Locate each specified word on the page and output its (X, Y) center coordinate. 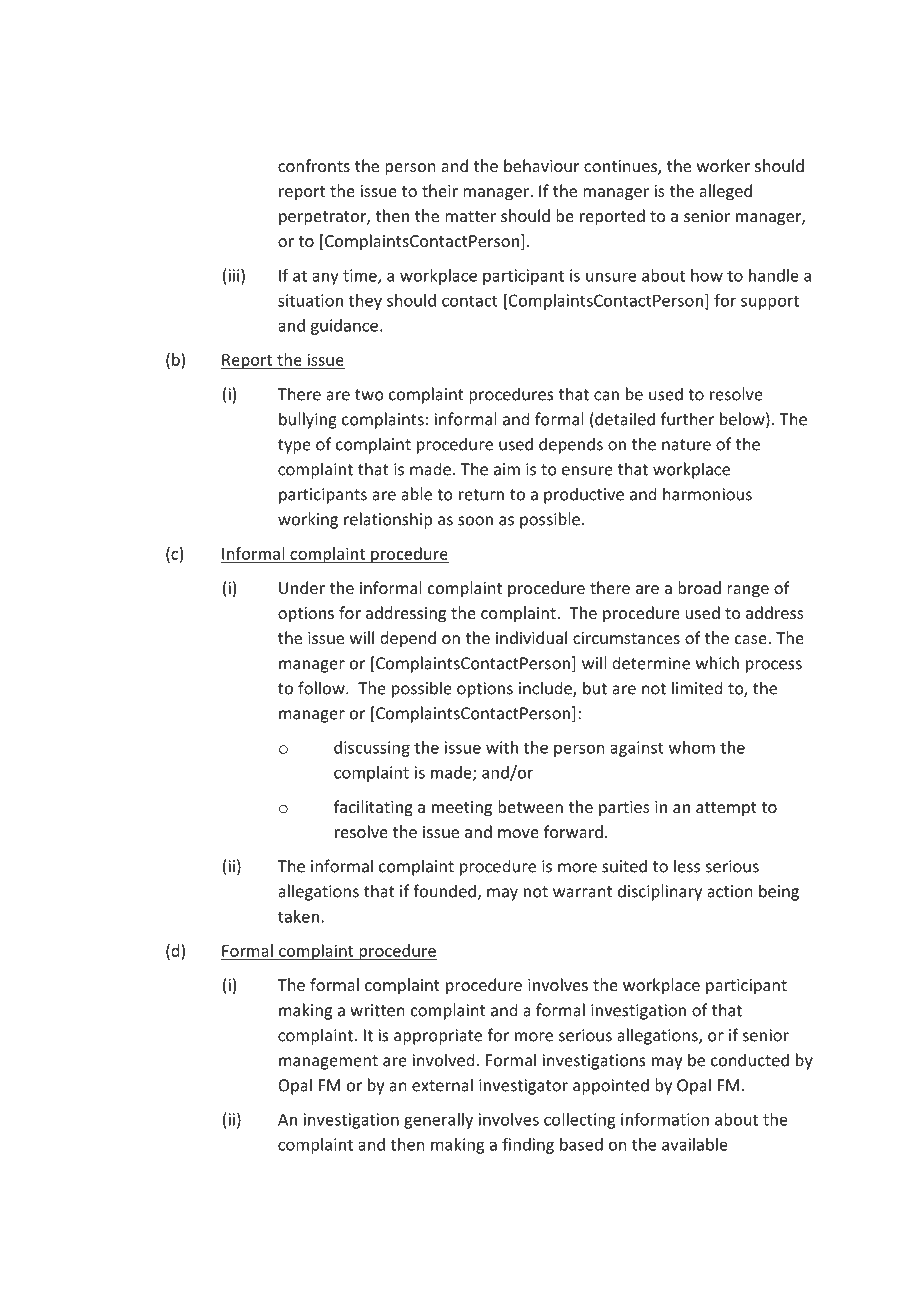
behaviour (541, 165)
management (328, 1062)
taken (298, 916)
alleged (725, 192)
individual (531, 637)
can (606, 396)
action (729, 891)
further (687, 419)
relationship (388, 520)
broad (699, 587)
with (502, 747)
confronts (314, 165)
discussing (372, 749)
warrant (582, 892)
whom (692, 747)
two (369, 395)
